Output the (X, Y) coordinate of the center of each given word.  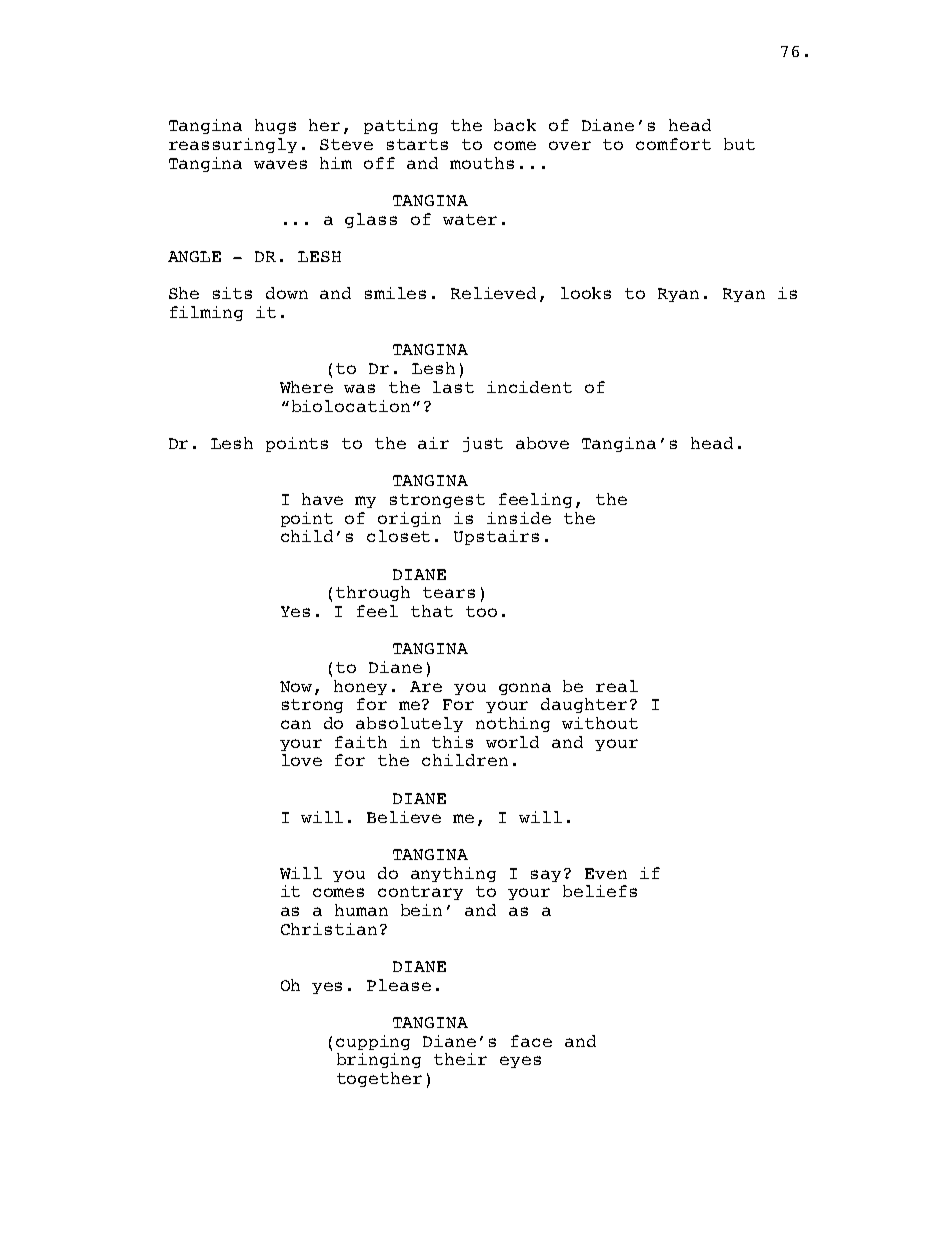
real (617, 686)
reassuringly (233, 145)
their (460, 1059)
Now (296, 686)
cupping (373, 1042)
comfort (673, 144)
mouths (482, 163)
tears (449, 592)
